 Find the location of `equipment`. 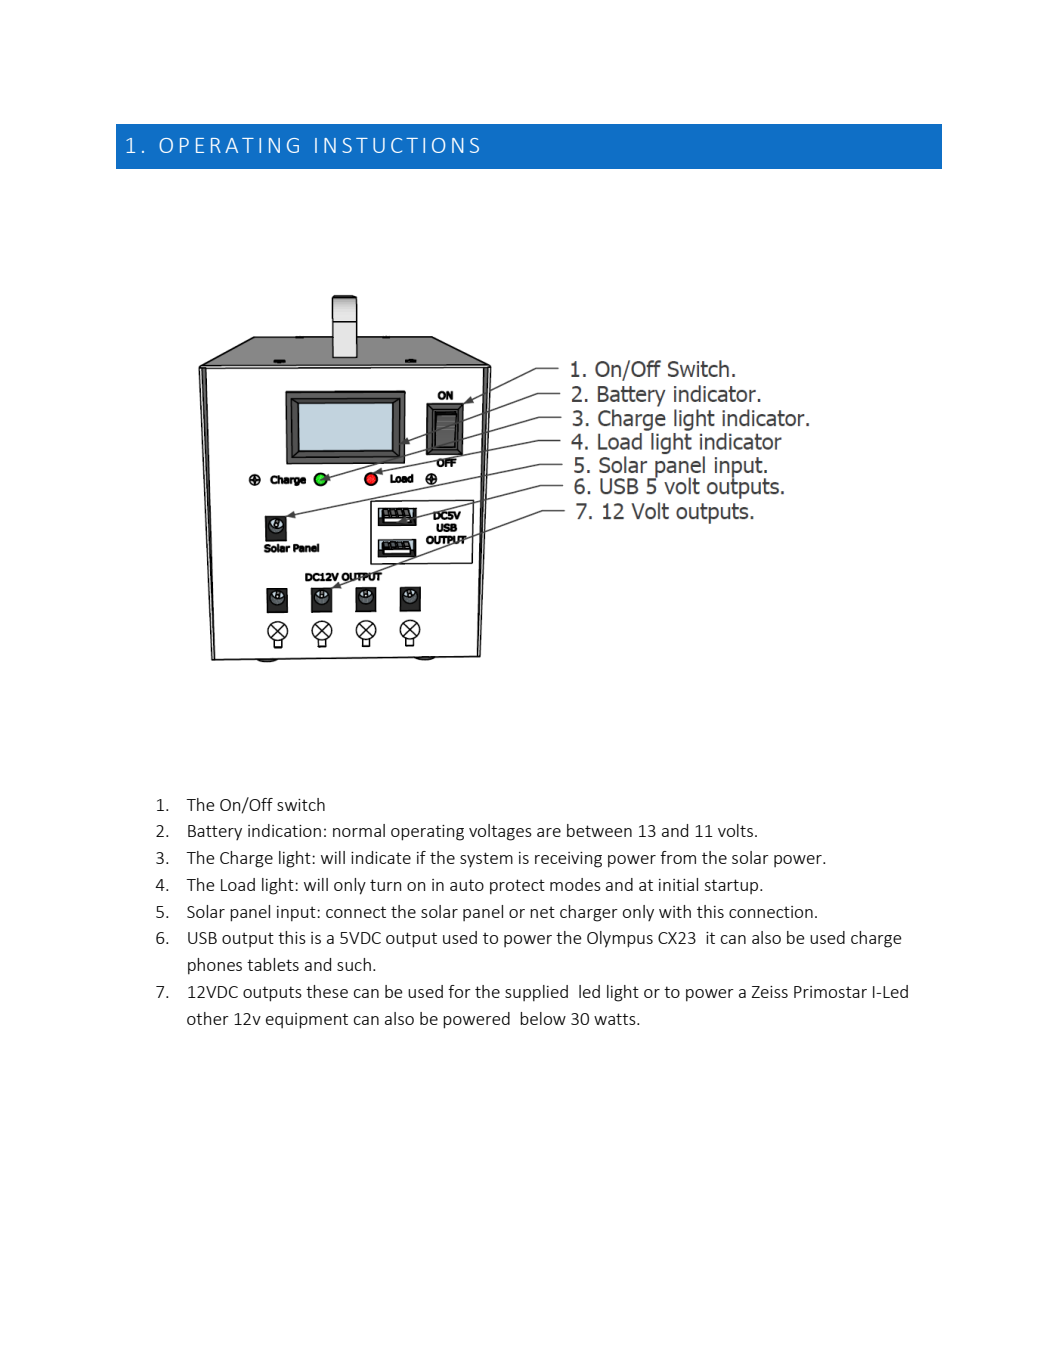

equipment is located at coordinates (307, 1021).
